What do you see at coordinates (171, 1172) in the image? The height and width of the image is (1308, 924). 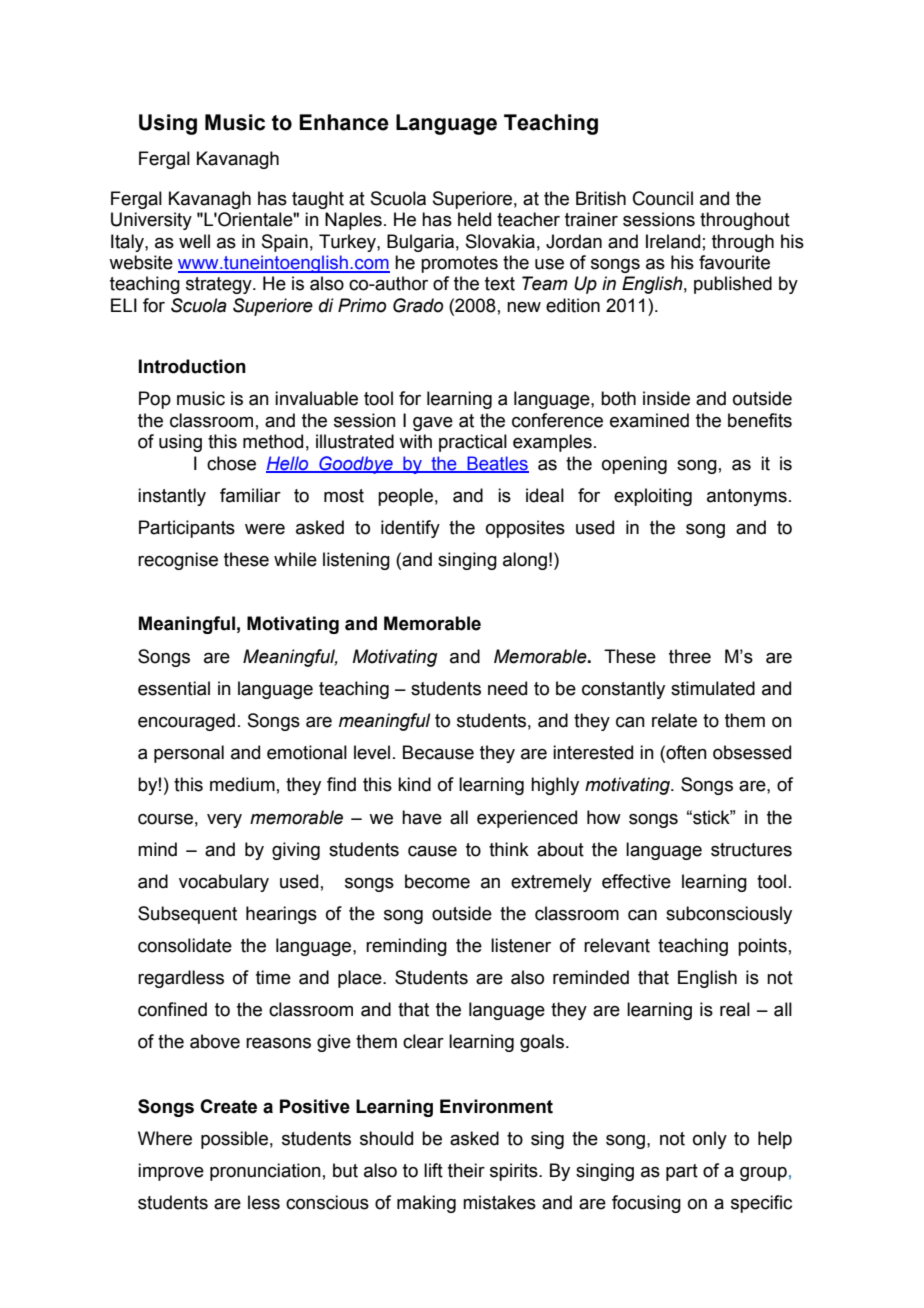 I see `improve` at bounding box center [171, 1172].
